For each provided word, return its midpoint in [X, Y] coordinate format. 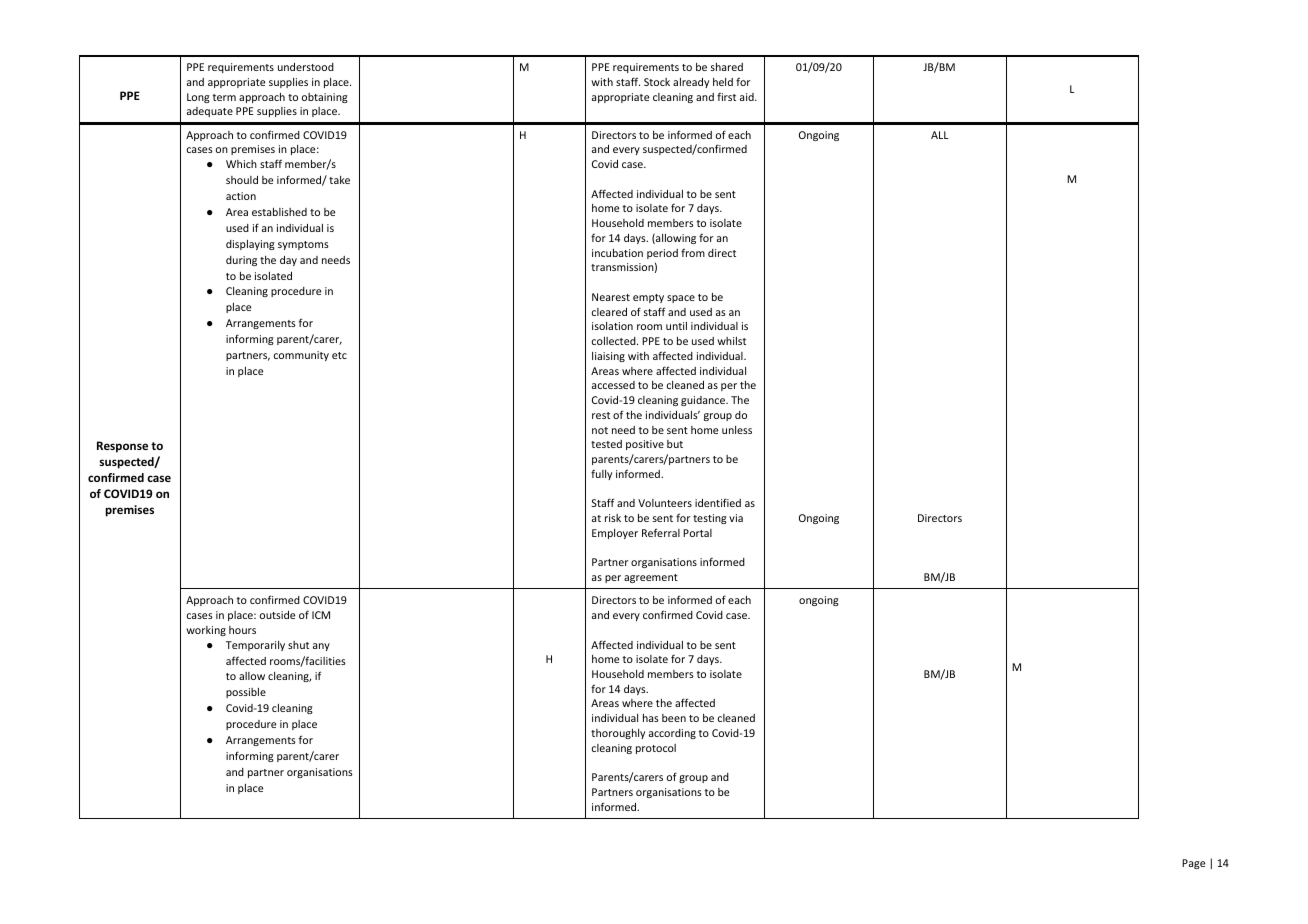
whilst [731, 341]
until [676, 326]
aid [748, 97]
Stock [657, 82]
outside [277, 615]
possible [246, 693]
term [224, 97]
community [301, 356]
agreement [651, 578]
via [736, 518]
